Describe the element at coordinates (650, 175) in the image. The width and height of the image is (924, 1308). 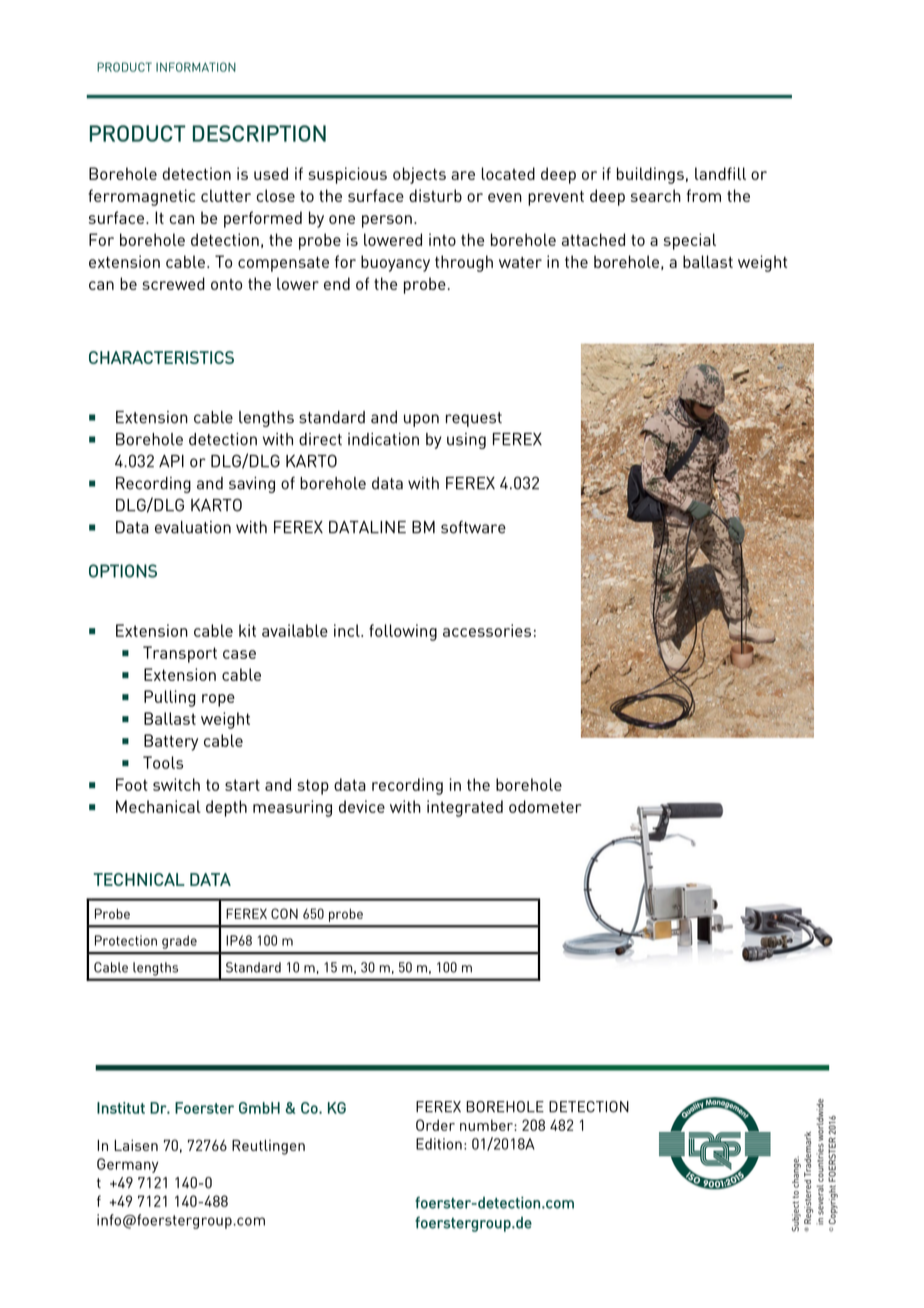
I see `buildings` at that location.
